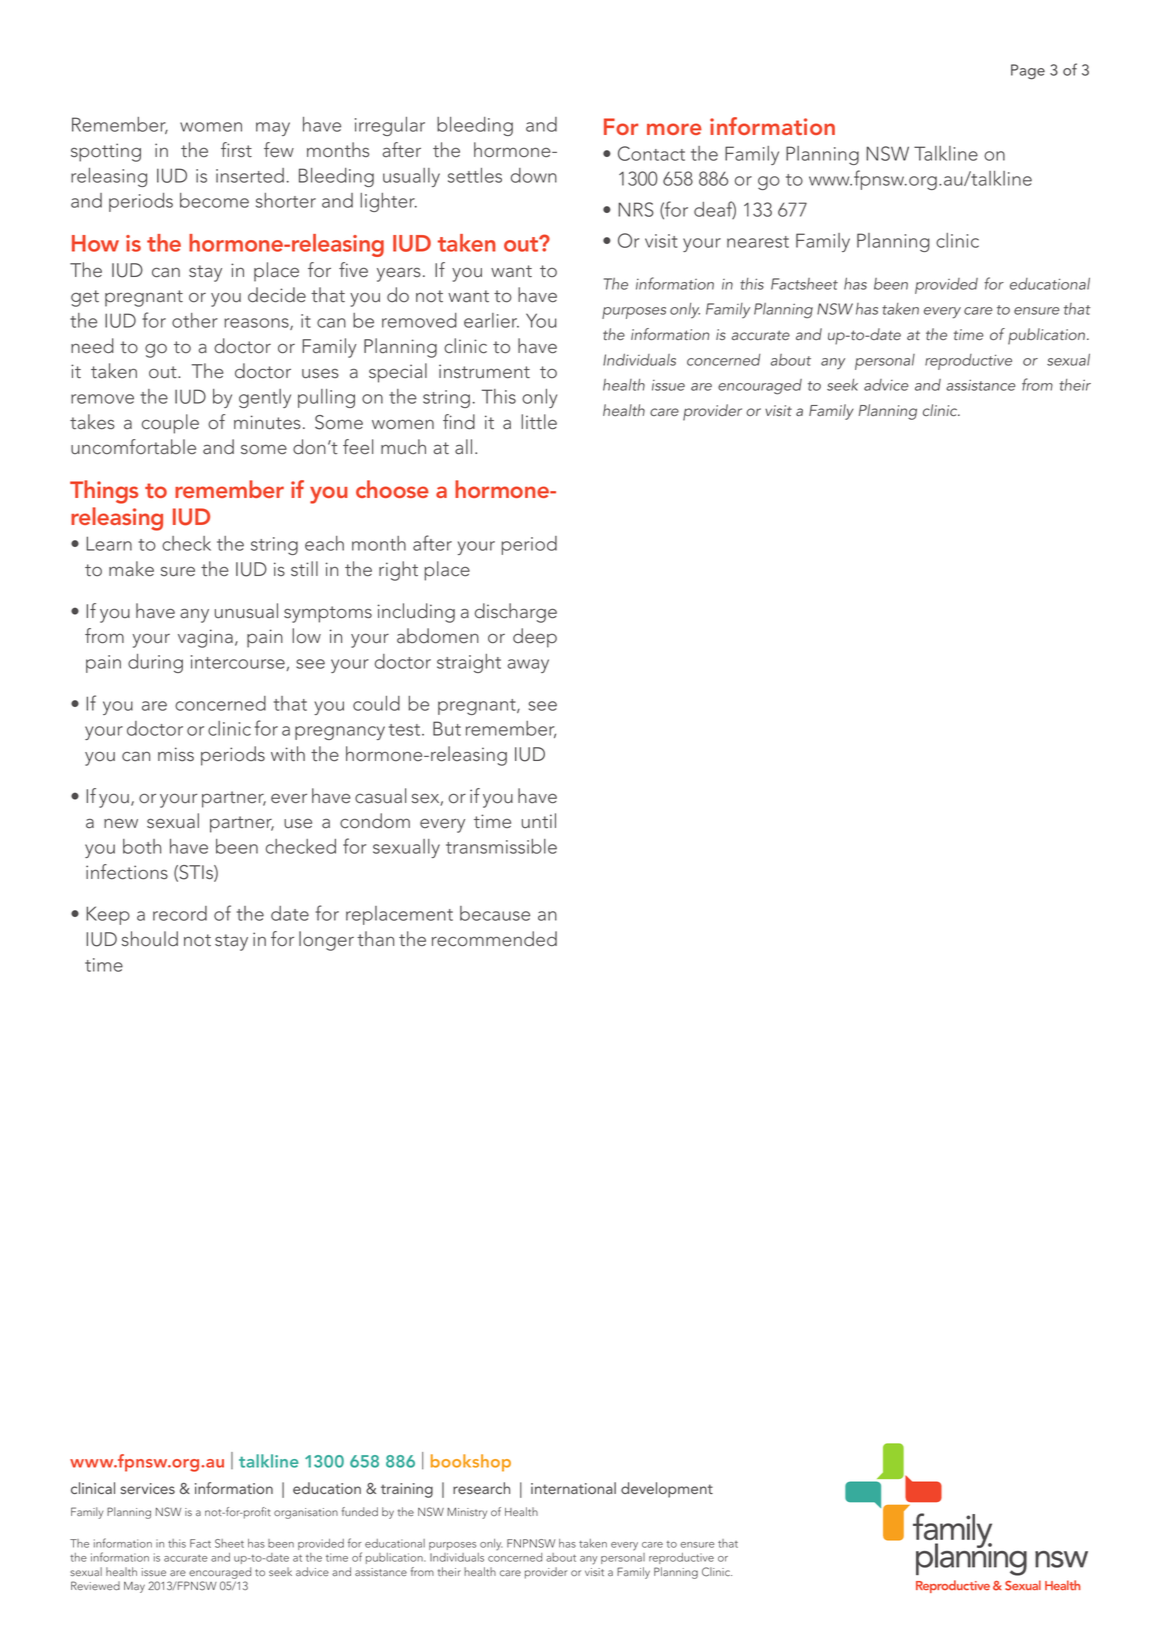 The image size is (1160, 1640). Describe the element at coordinates (236, 150) in the image. I see `first` at that location.
